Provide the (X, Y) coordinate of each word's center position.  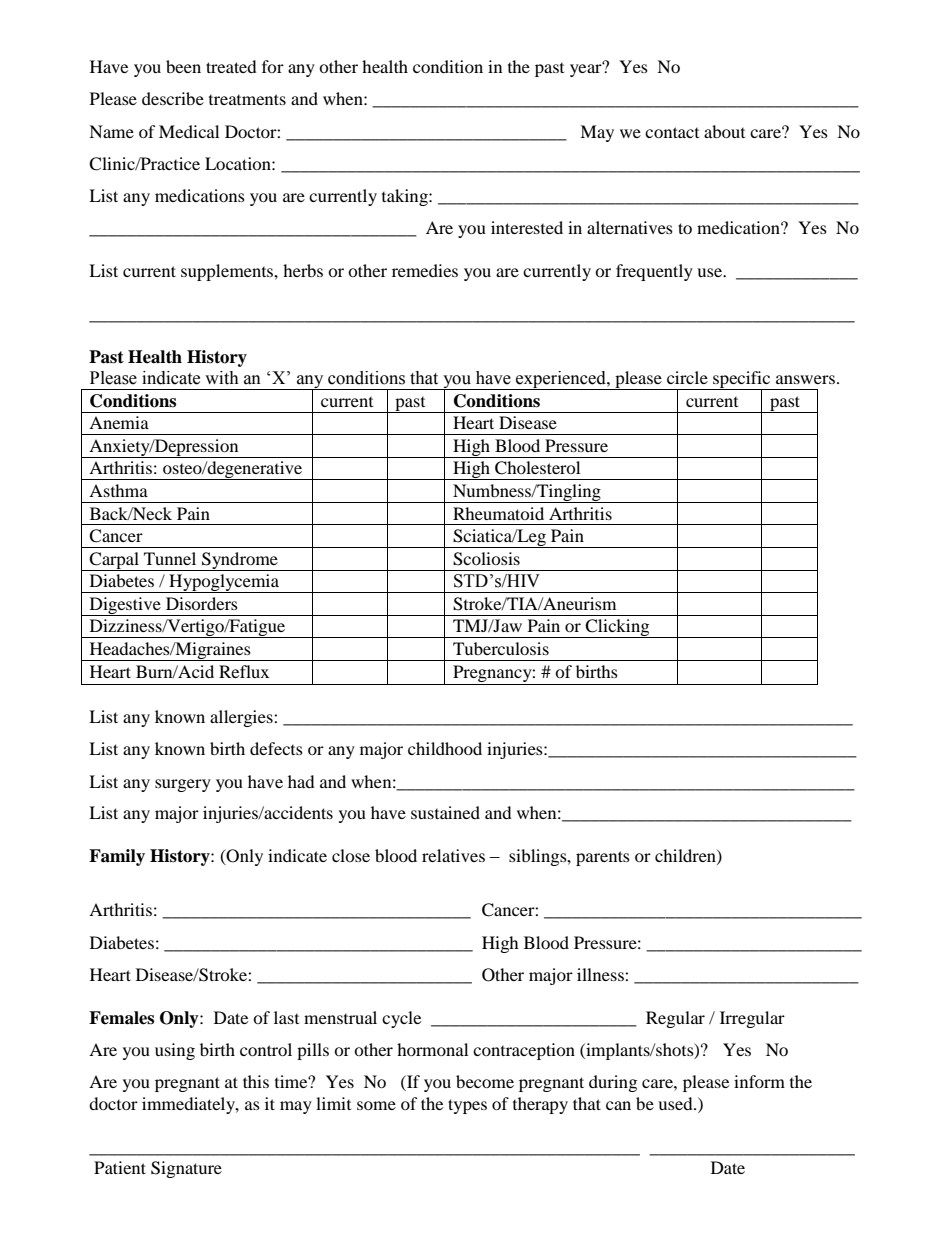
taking (406, 197)
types (467, 1106)
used (676, 1103)
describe (173, 98)
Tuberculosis (501, 648)
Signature (186, 1169)
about (724, 131)
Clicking (618, 628)
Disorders (202, 603)
